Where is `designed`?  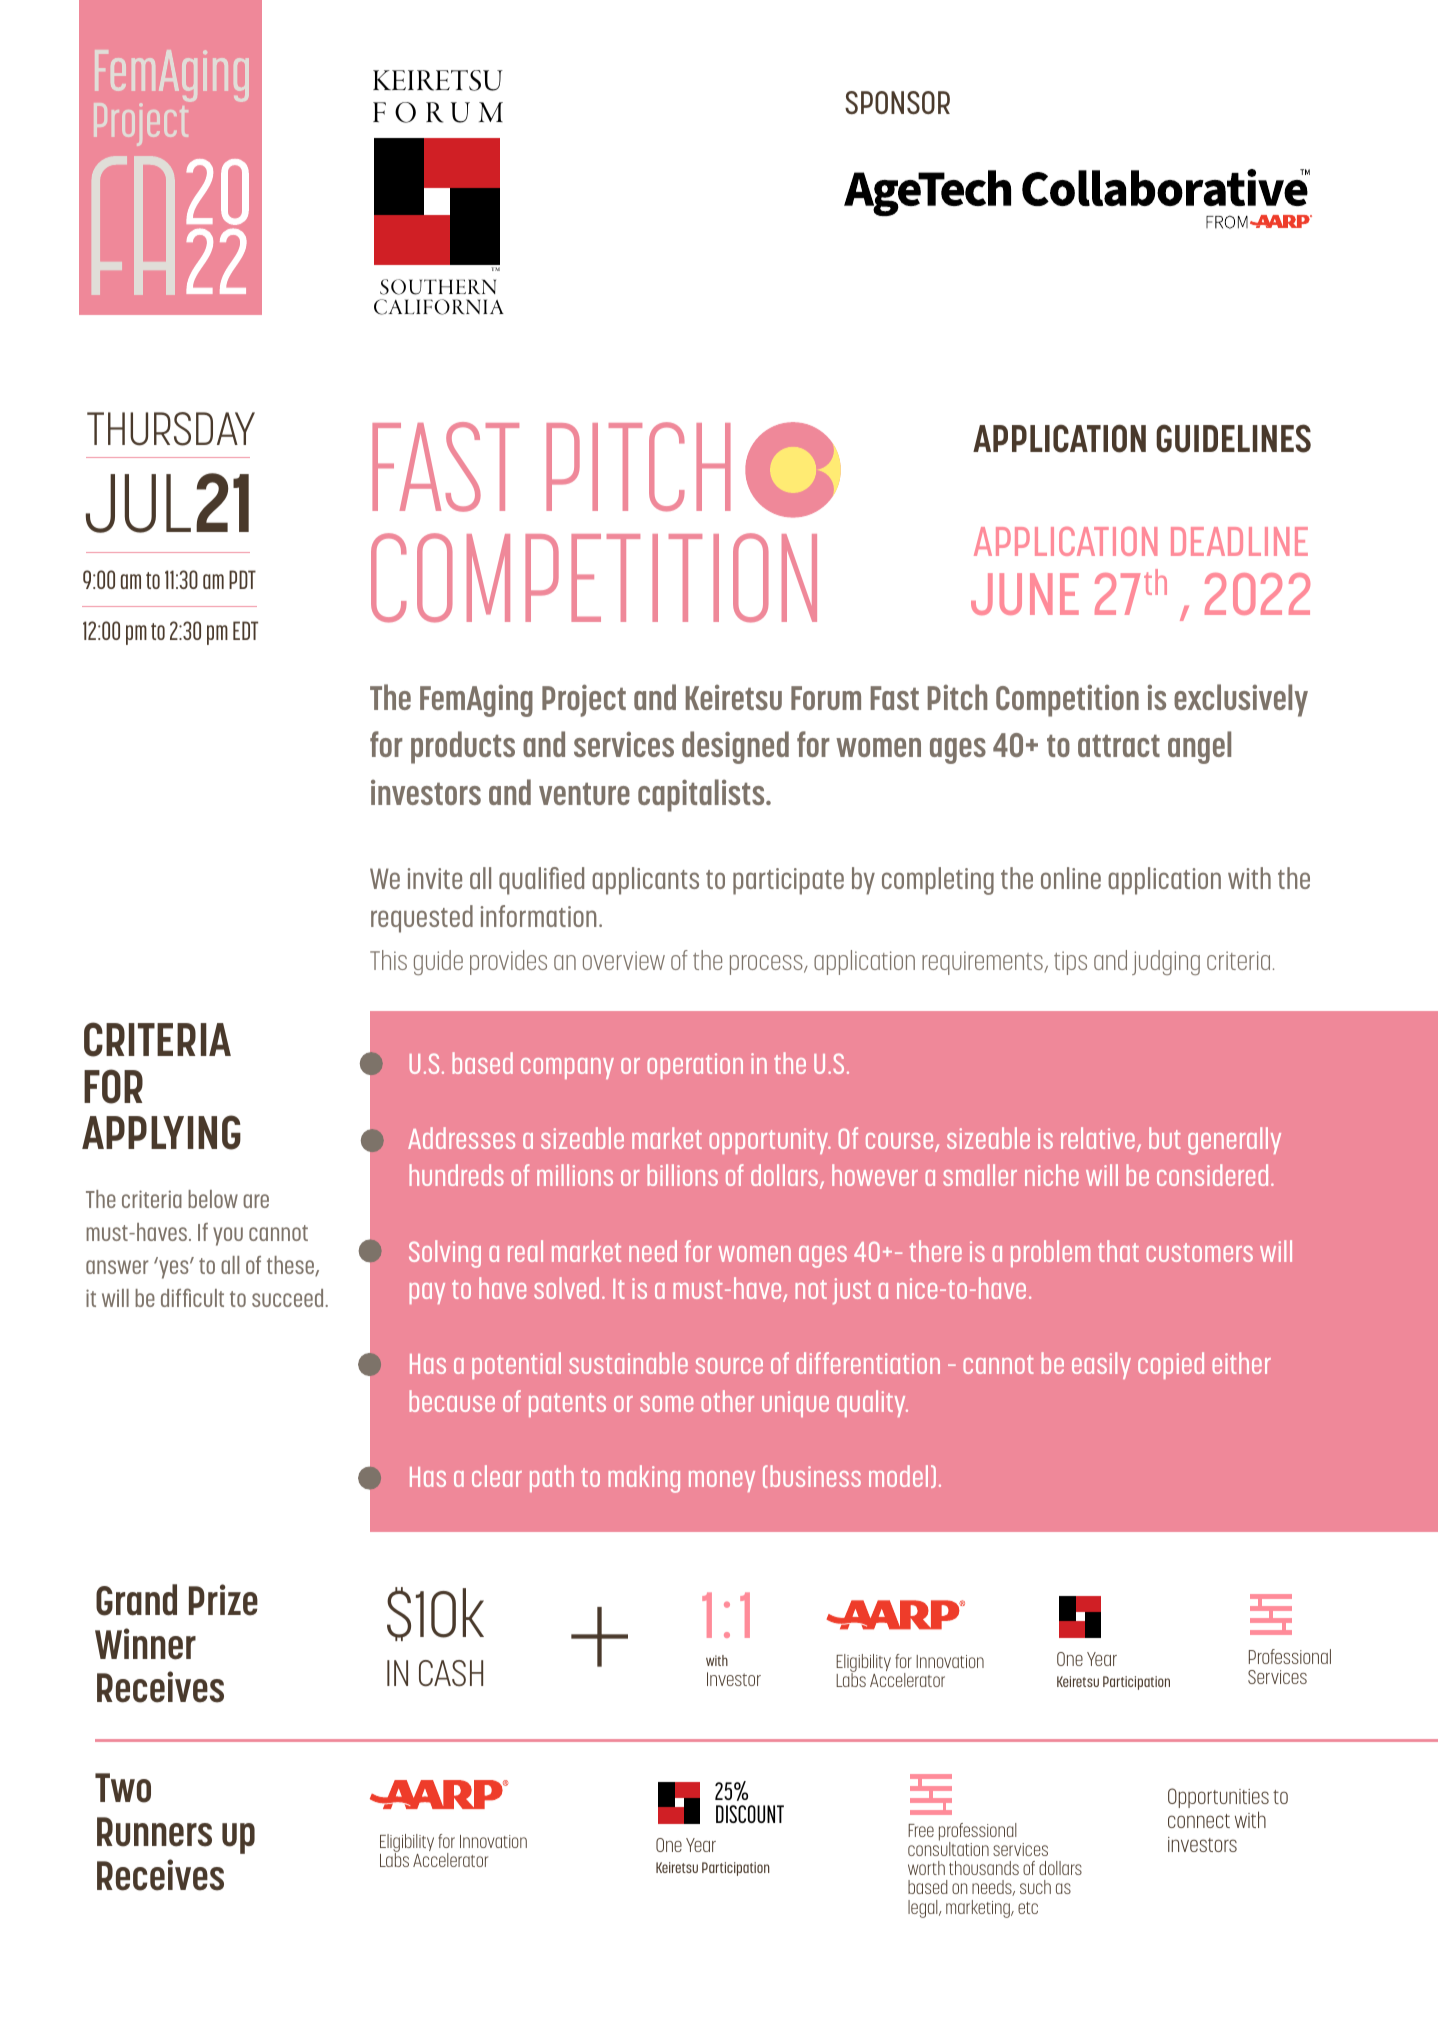 designed is located at coordinates (735, 747).
